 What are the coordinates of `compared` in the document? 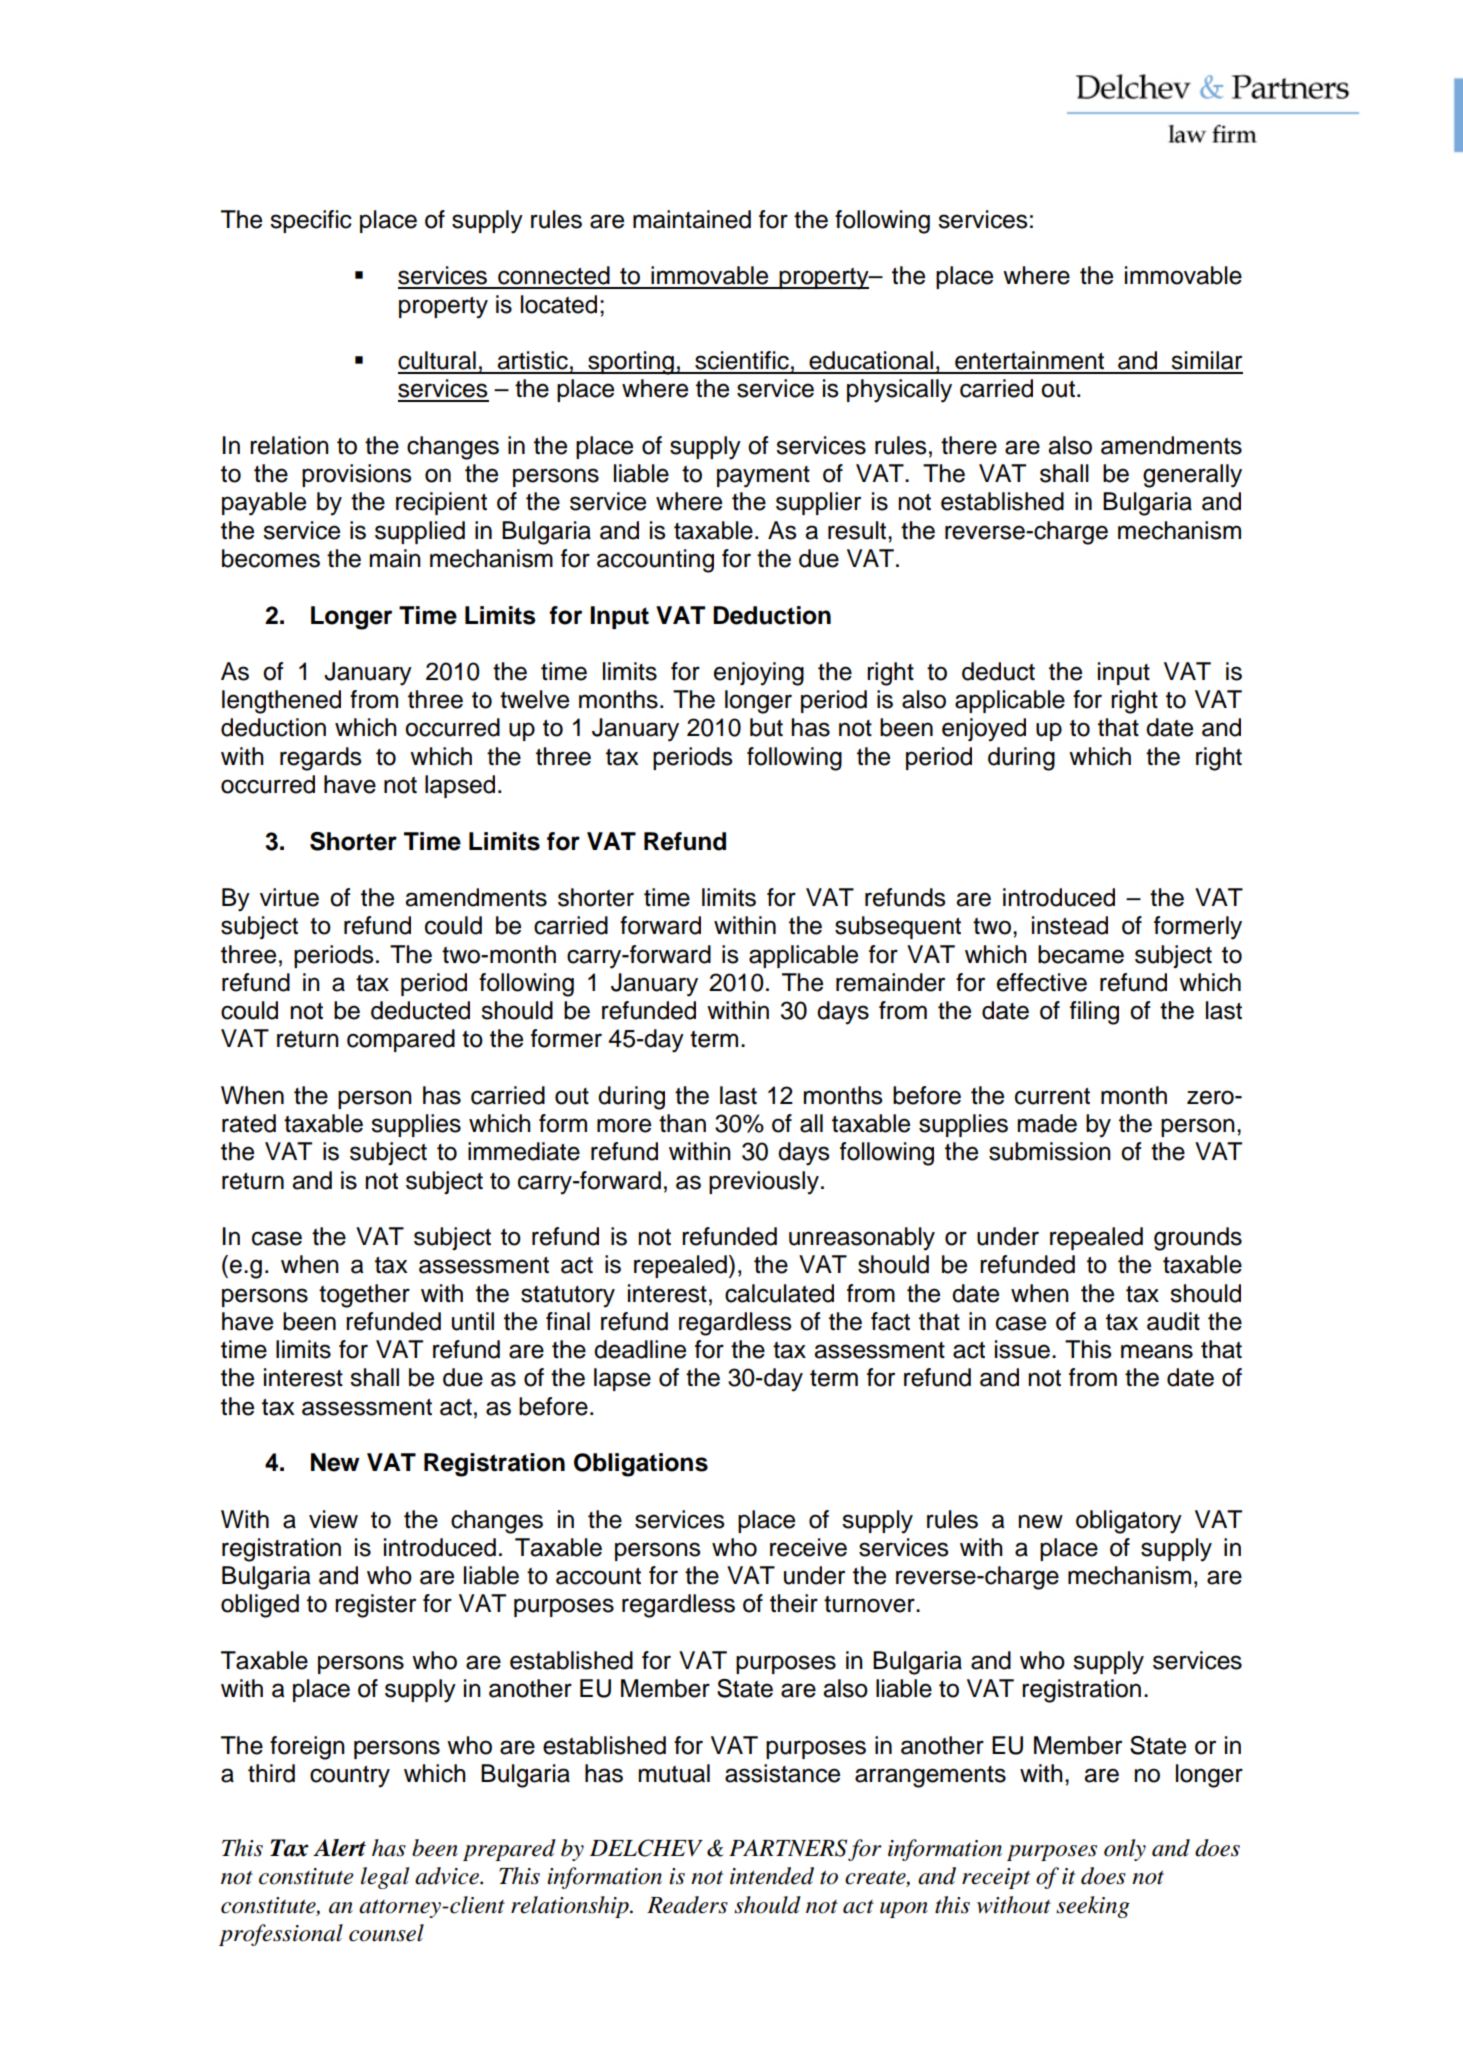 It's located at (401, 1040).
